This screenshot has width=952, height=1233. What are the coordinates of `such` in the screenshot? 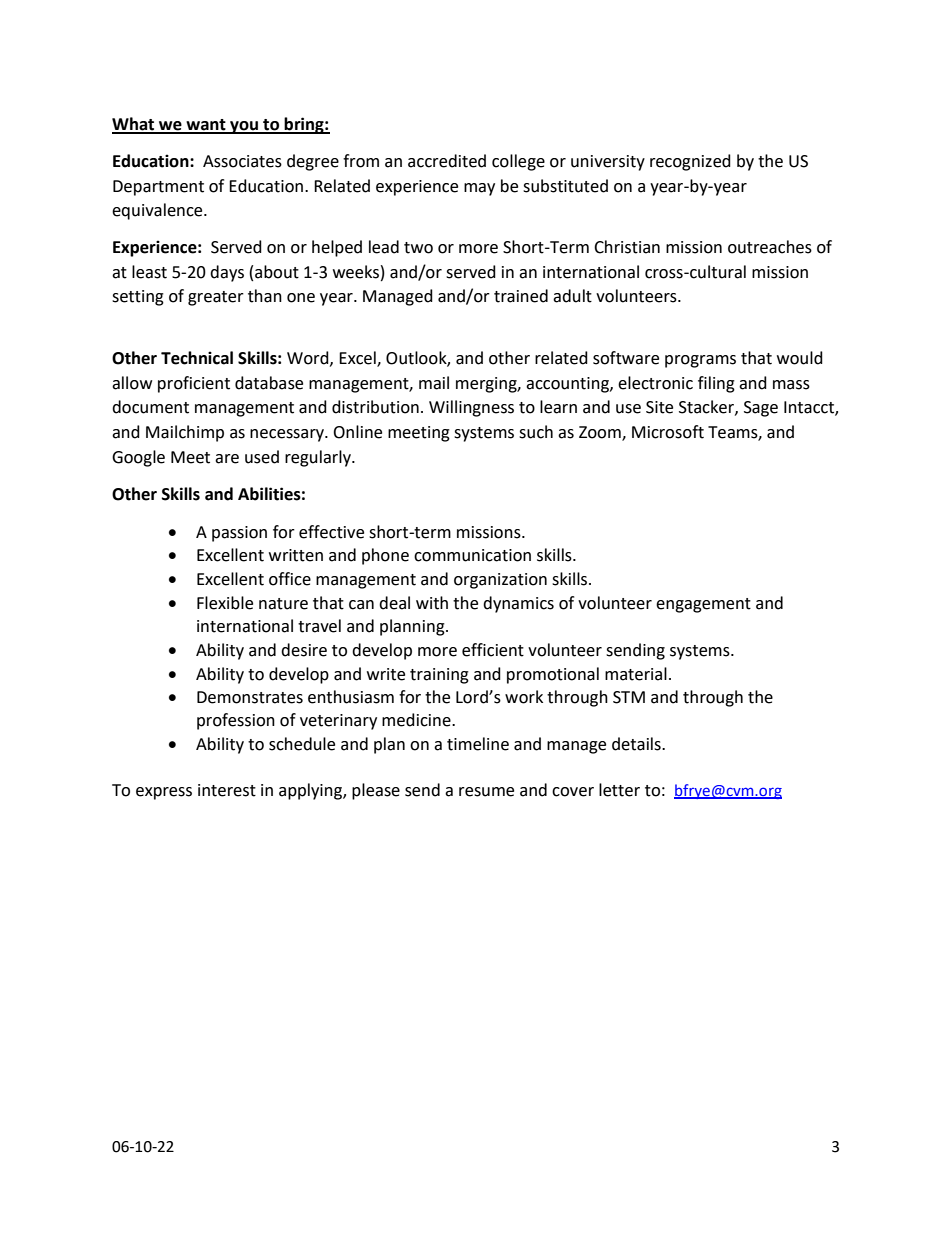 It's located at (536, 432).
